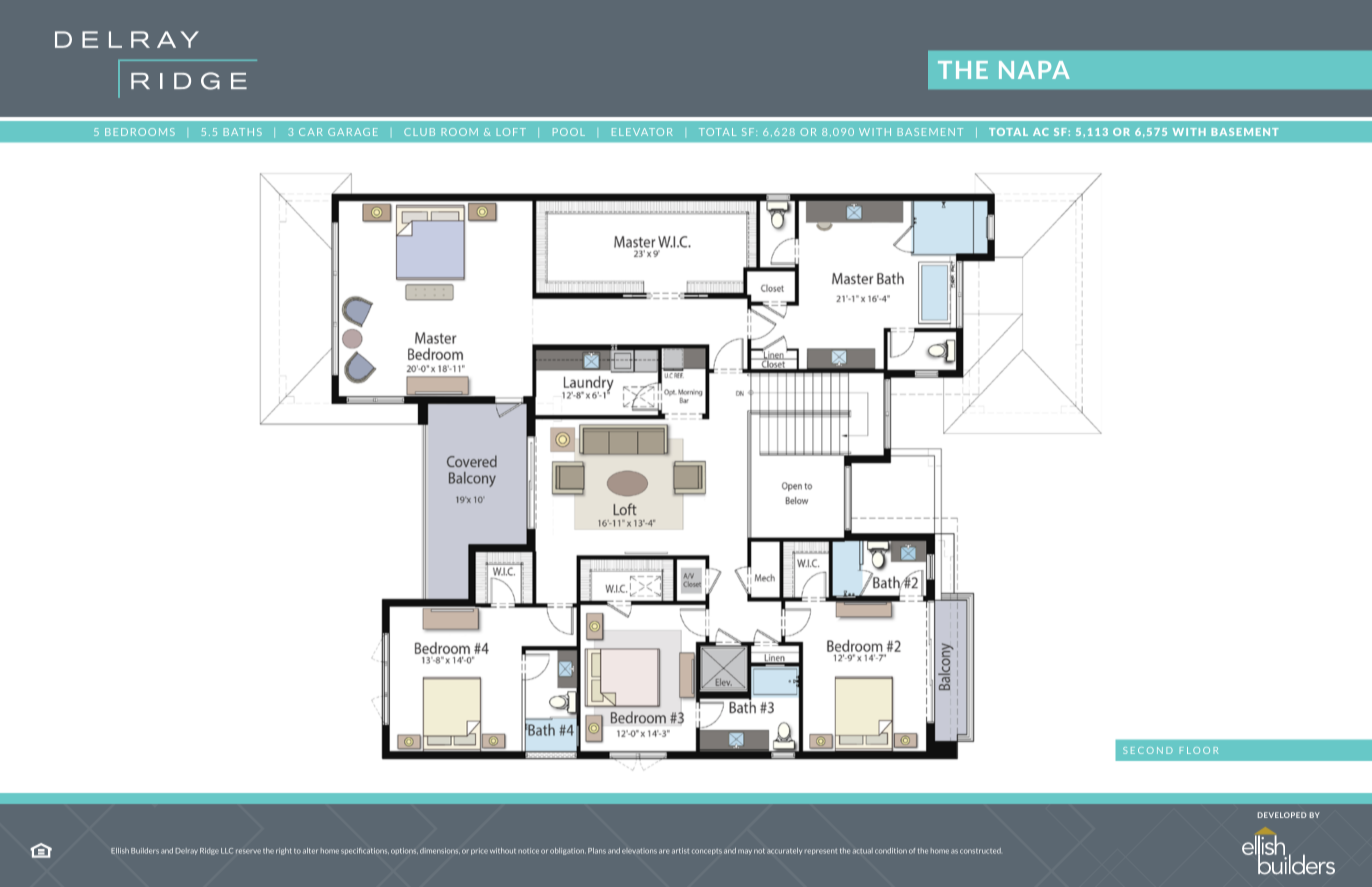 Image resolution: width=1372 pixels, height=887 pixels. I want to click on DEVELOPED, so click(1282, 815).
